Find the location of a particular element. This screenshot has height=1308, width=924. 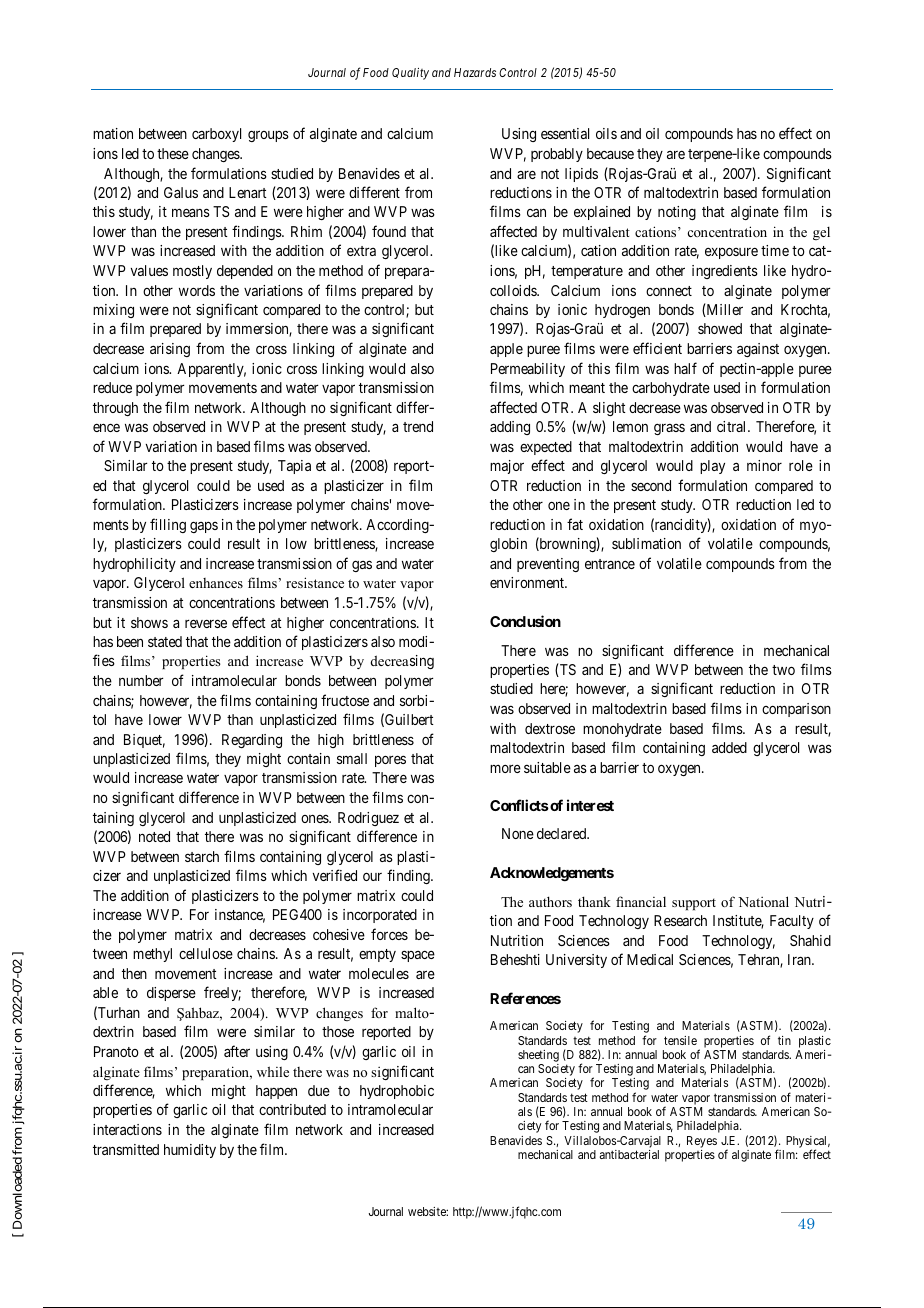

Conclusion is located at coordinates (525, 621).
